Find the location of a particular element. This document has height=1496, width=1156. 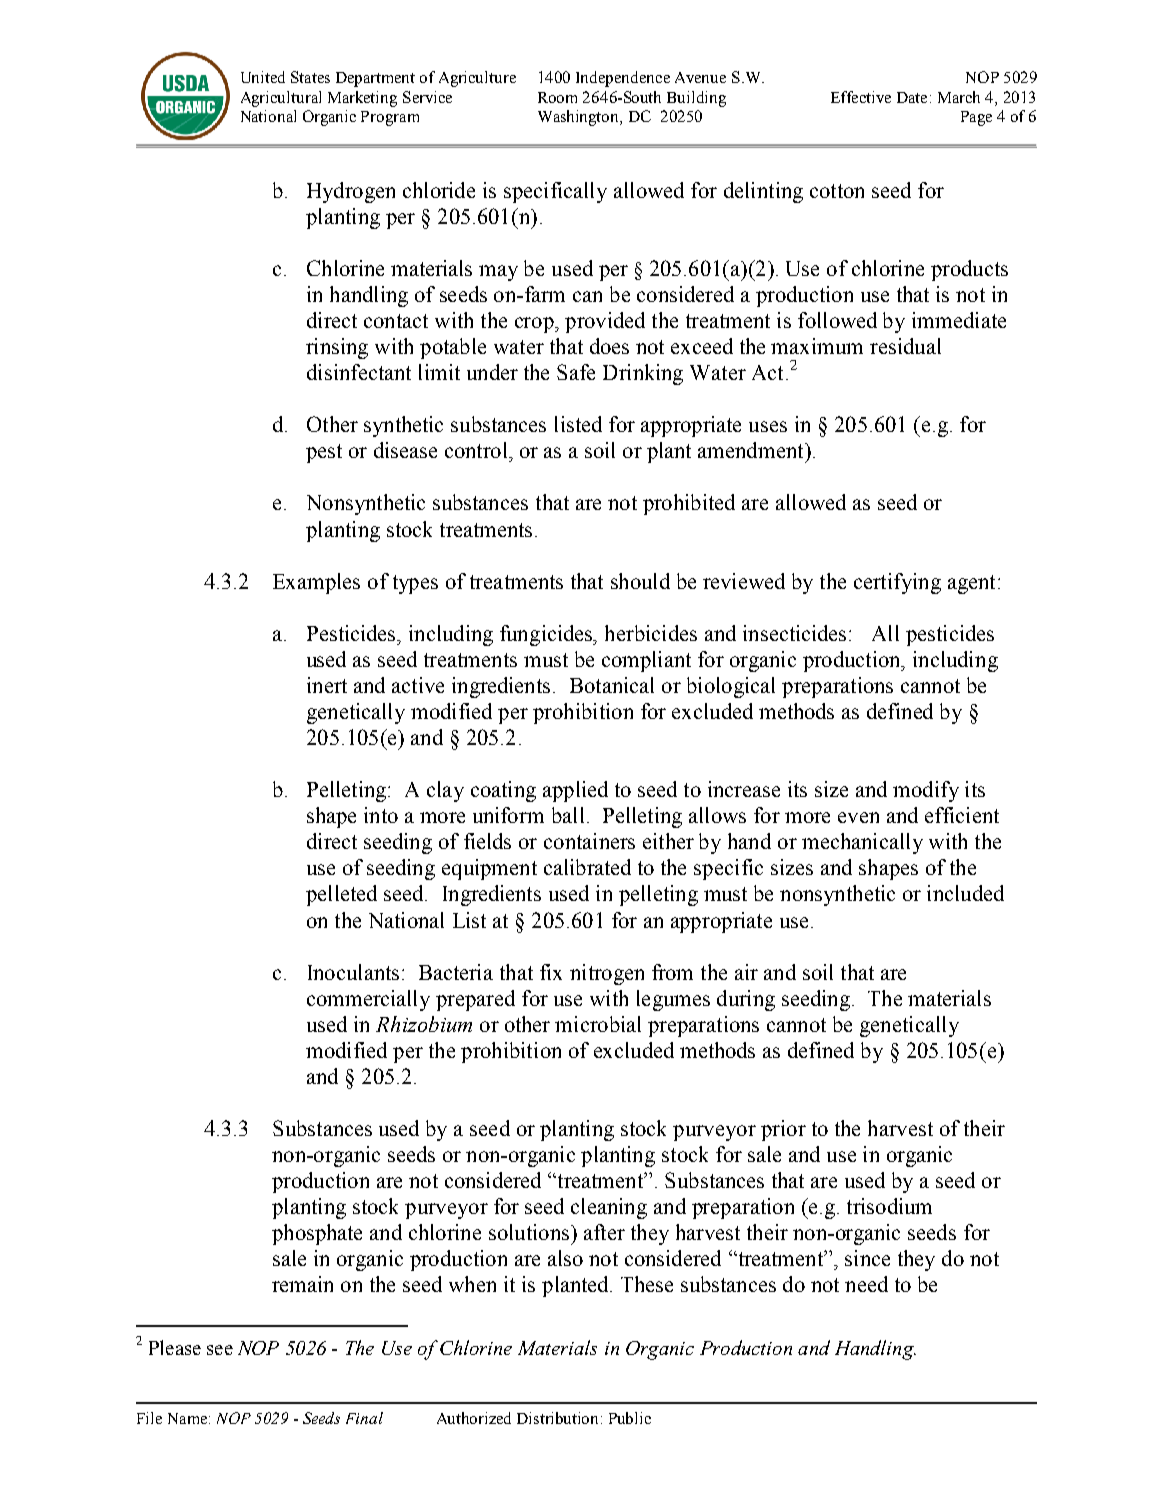

applied is located at coordinates (575, 791).
